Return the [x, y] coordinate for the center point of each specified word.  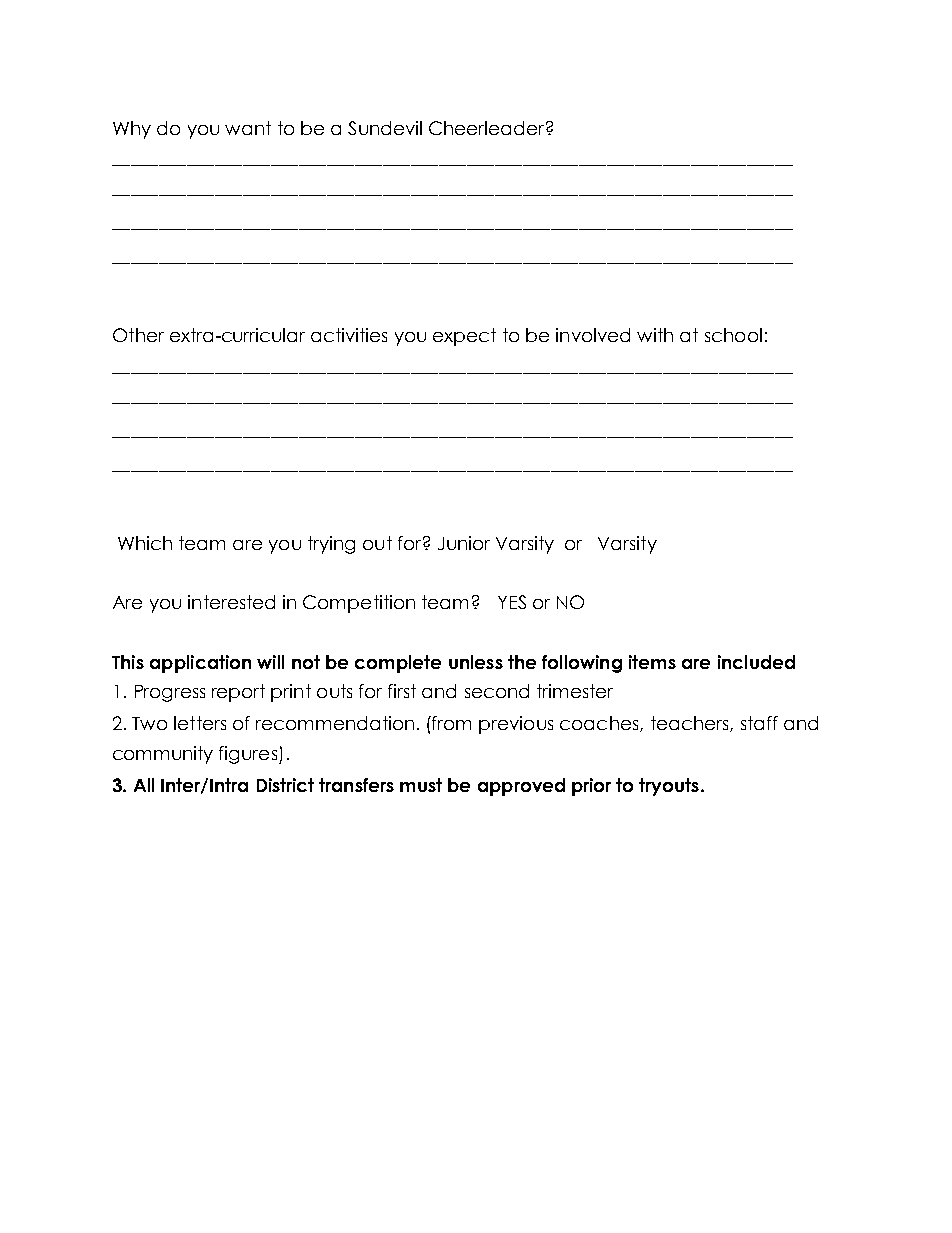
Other [138, 335]
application [200, 664]
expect [464, 337]
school [733, 335]
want [248, 128]
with [655, 335]
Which [145, 543]
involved [593, 335]
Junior [464, 543]
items [652, 662]
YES [512, 602]
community [163, 755]
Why [132, 130]
